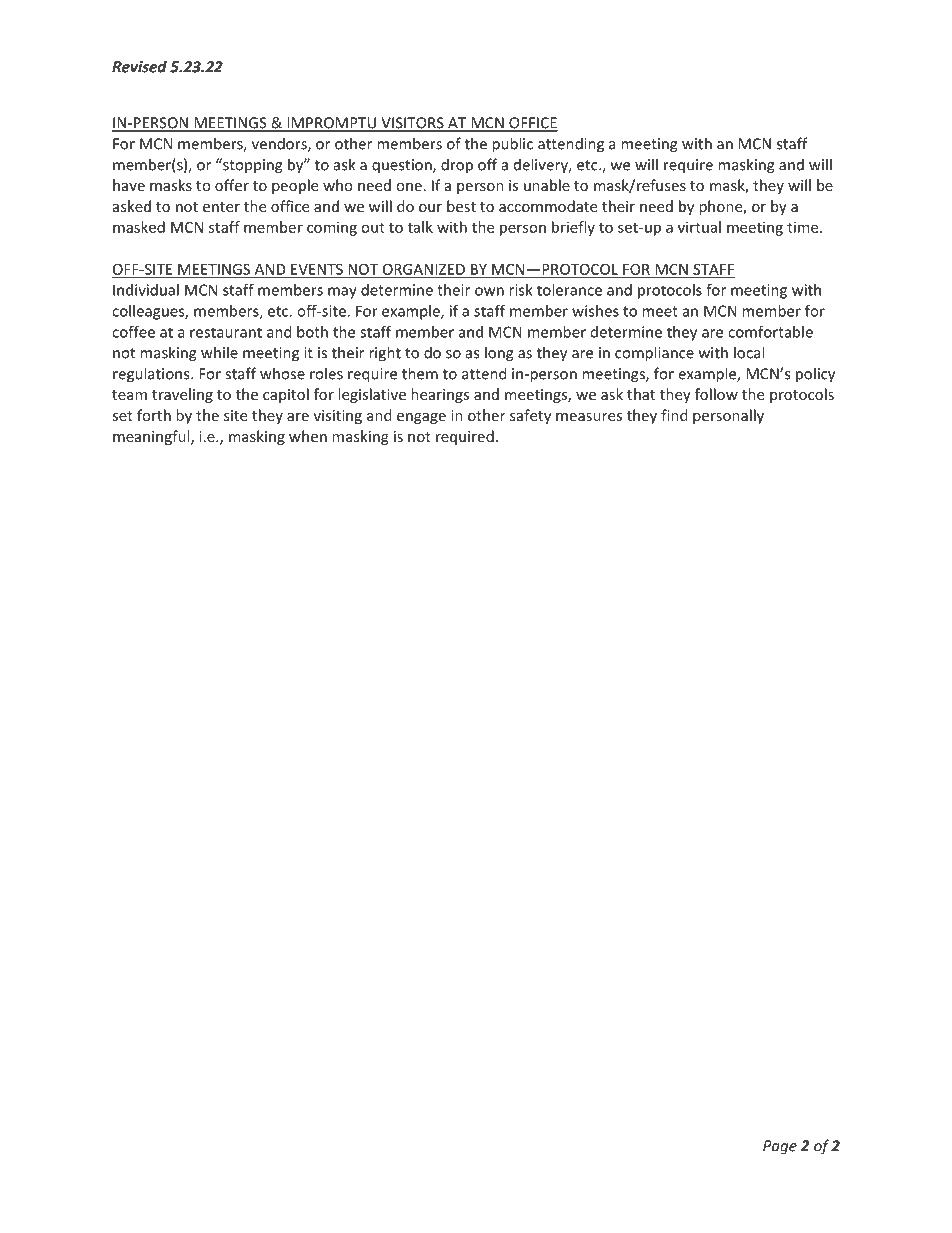  I want to click on virtual, so click(699, 227).
